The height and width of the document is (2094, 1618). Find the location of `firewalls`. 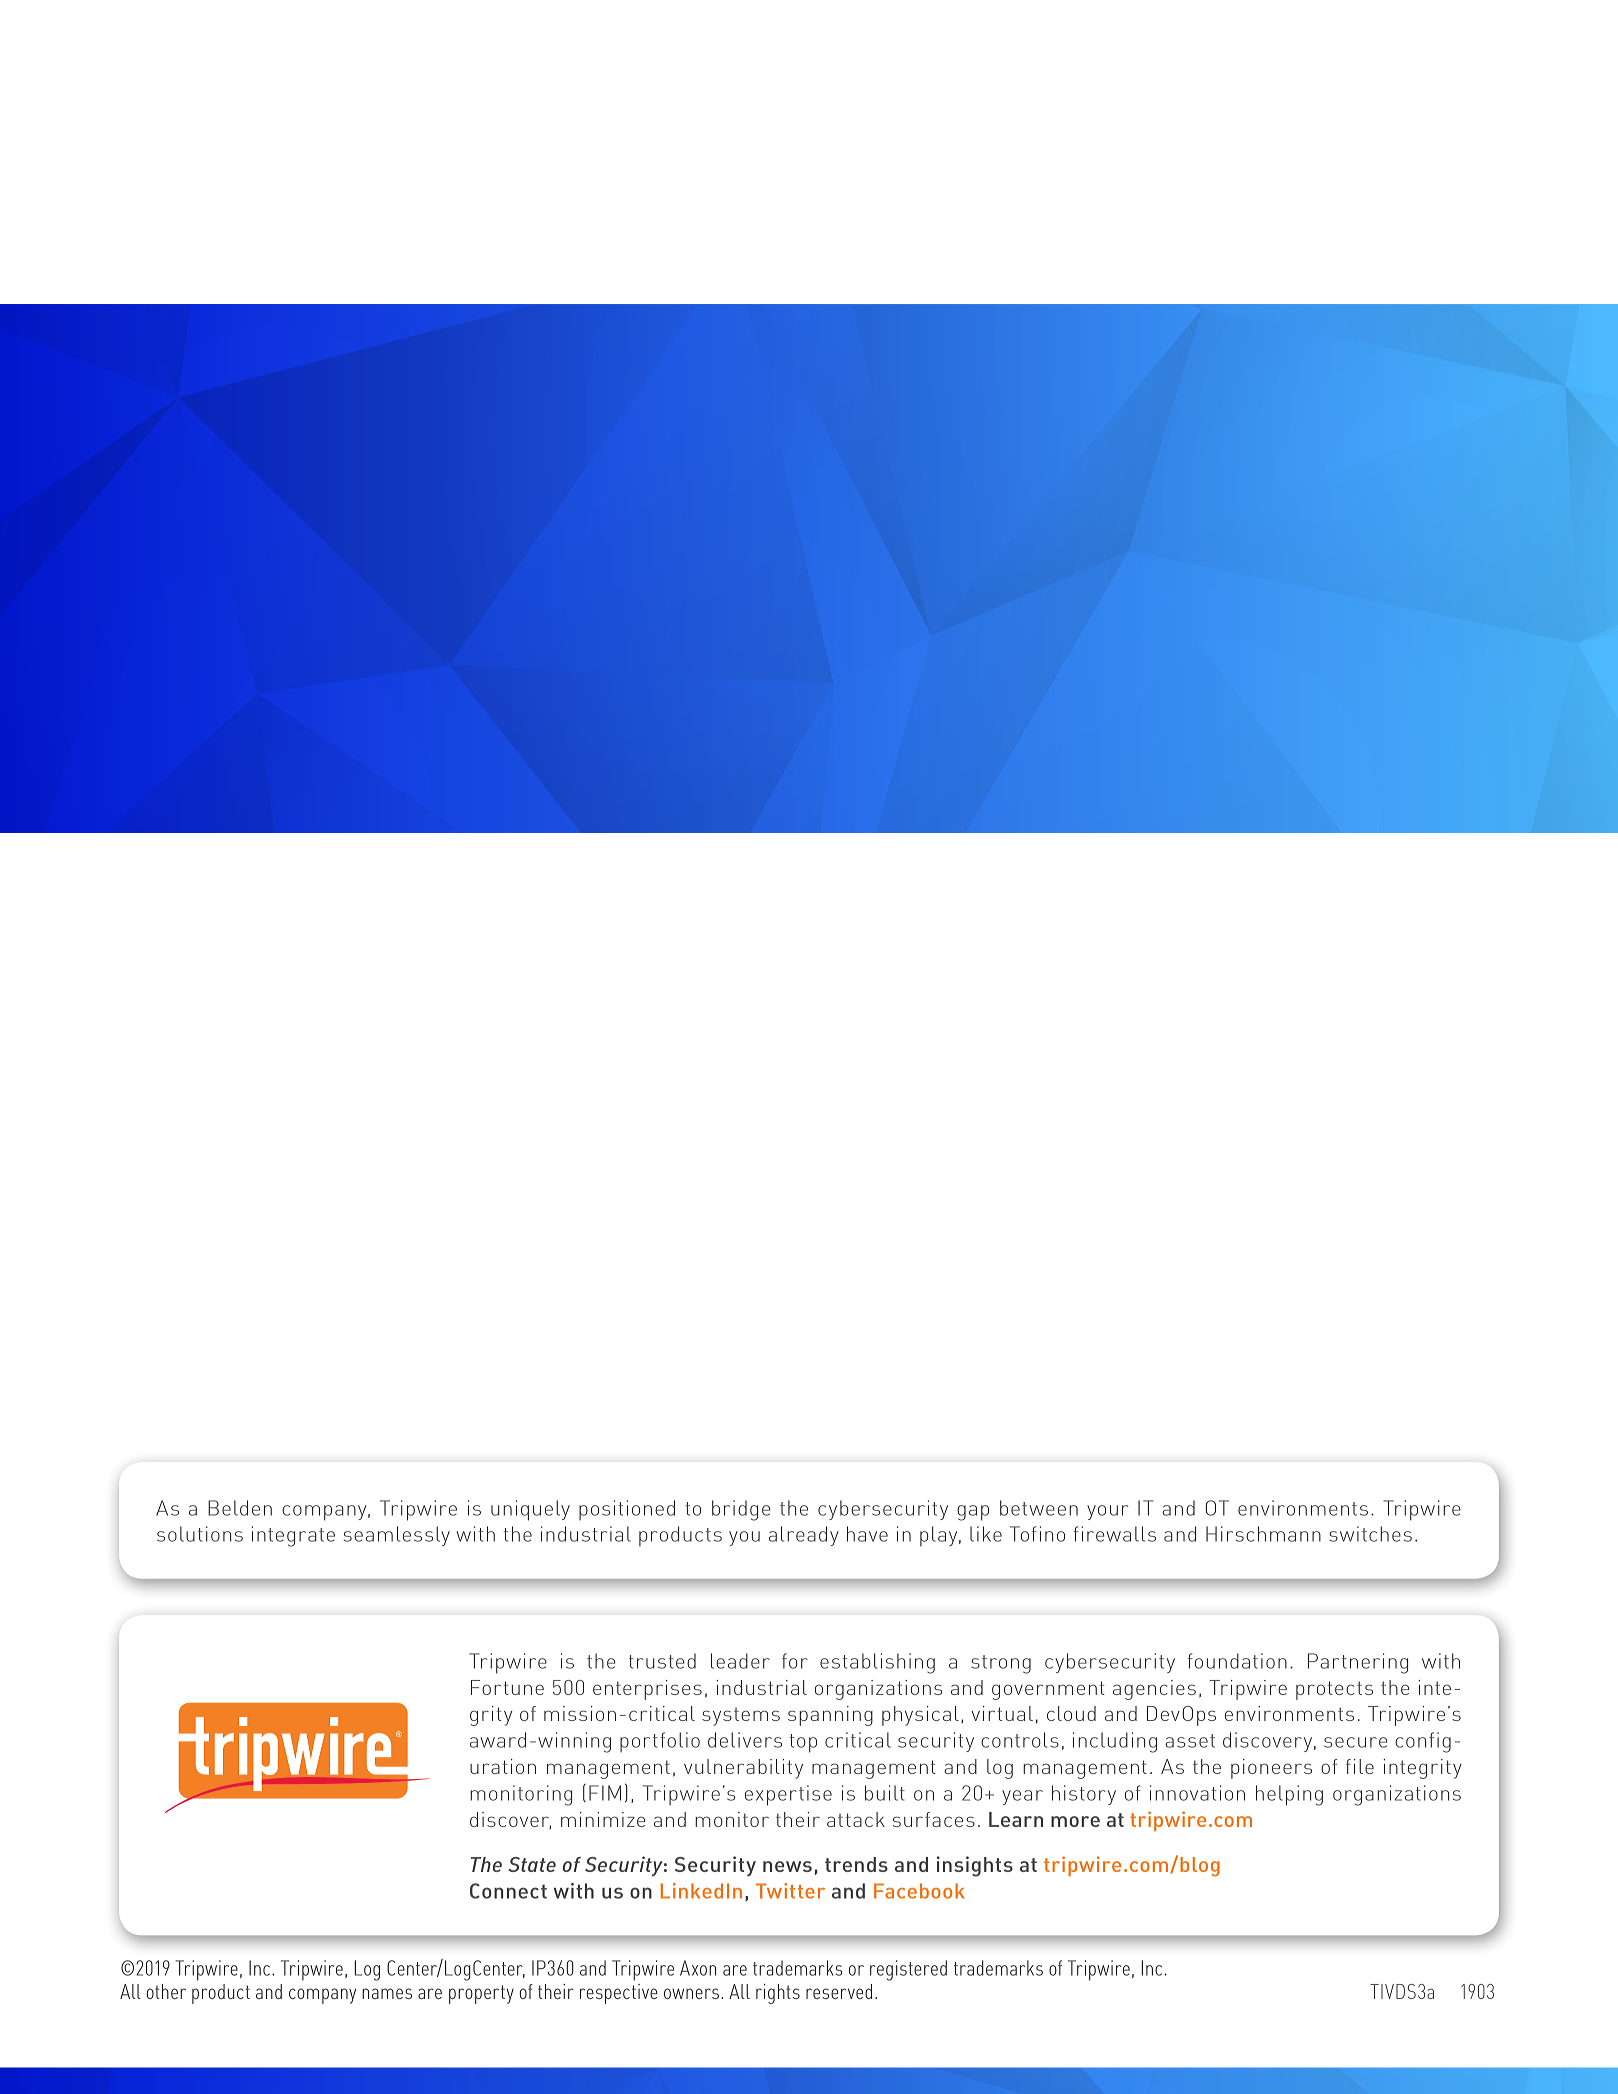

firewalls is located at coordinates (1115, 1534).
